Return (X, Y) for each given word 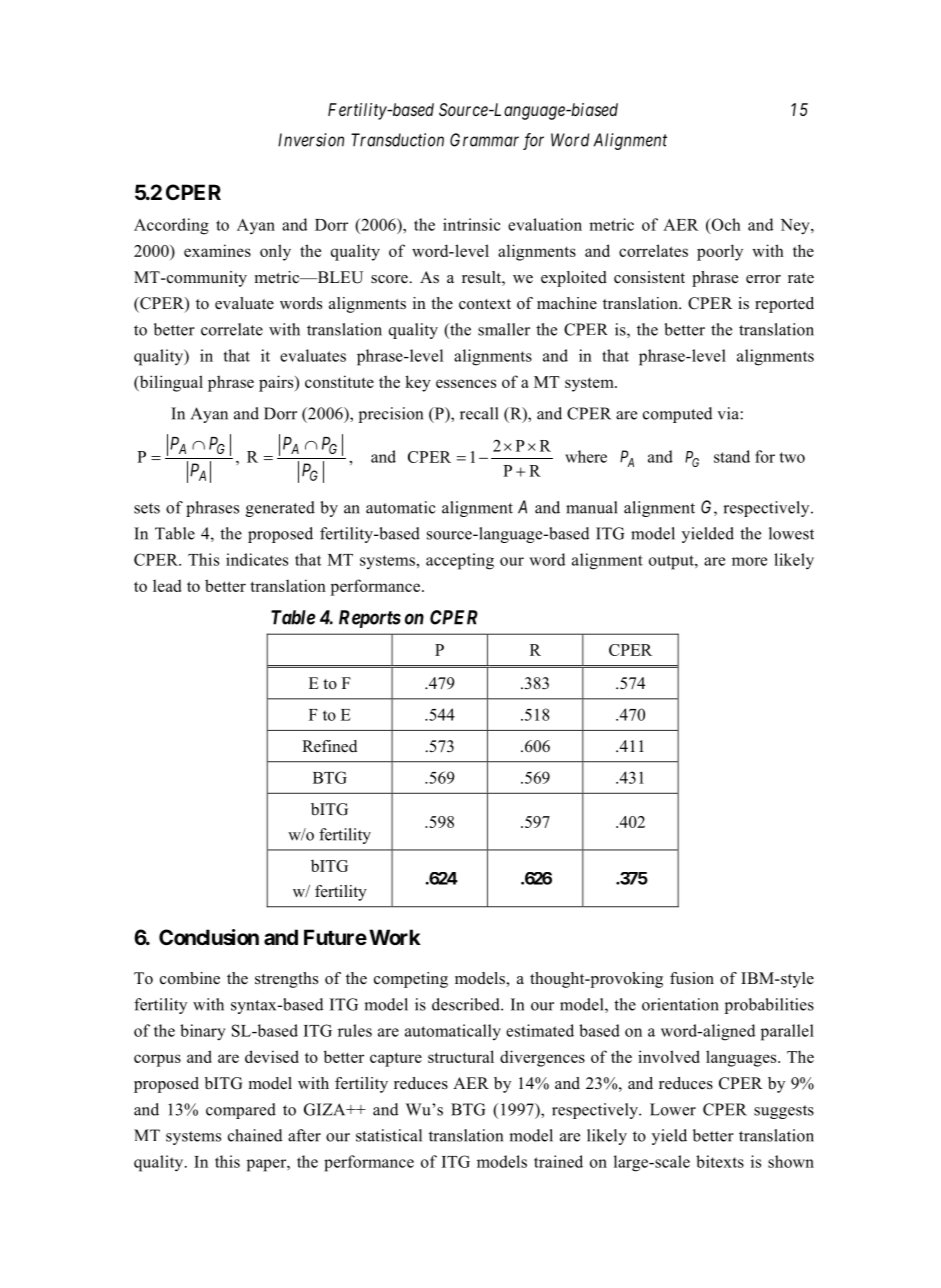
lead (167, 585)
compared (241, 1111)
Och (725, 225)
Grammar (484, 140)
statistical (389, 1135)
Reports (370, 619)
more (749, 561)
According (171, 226)
